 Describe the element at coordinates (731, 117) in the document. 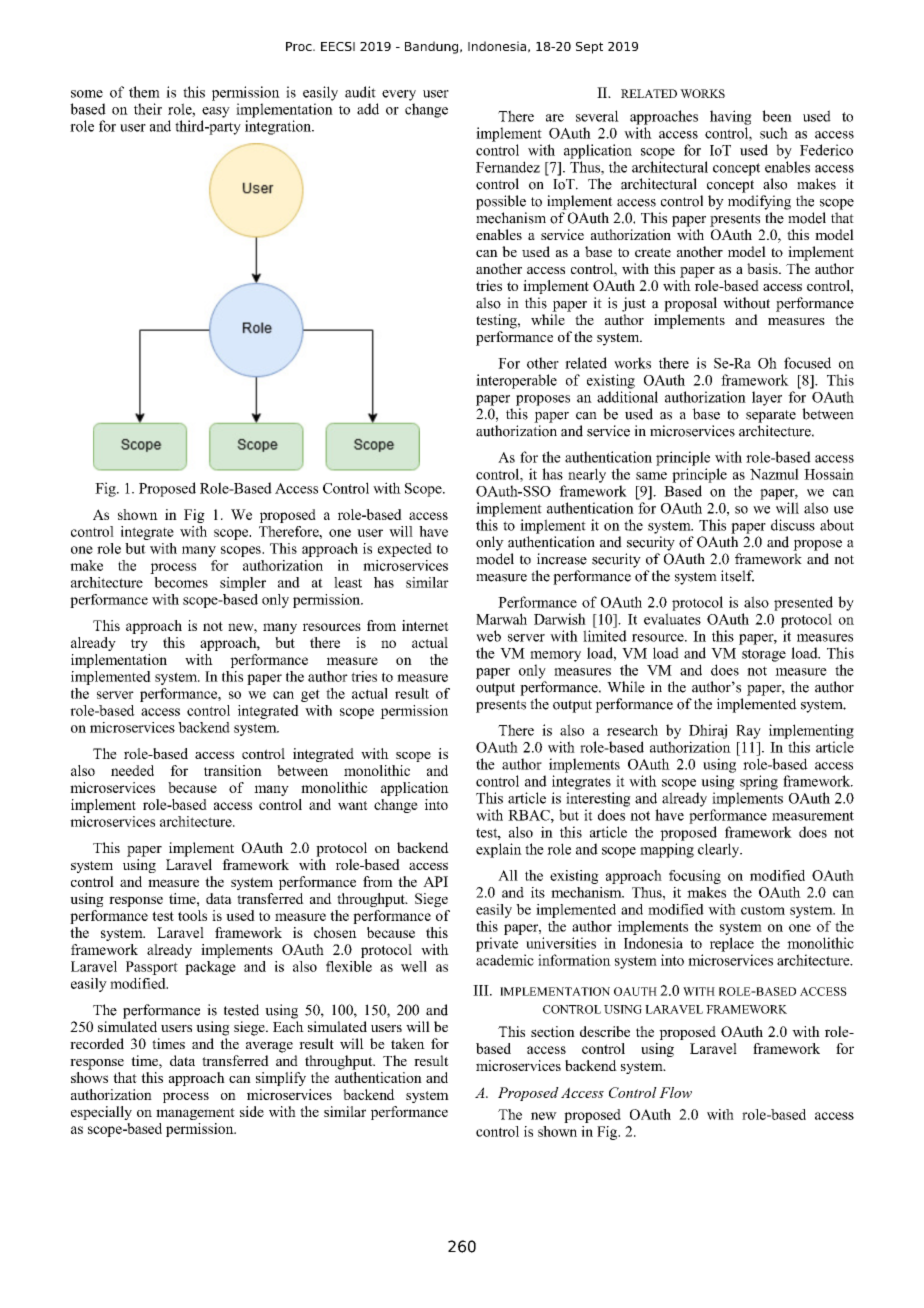

I see `having` at that location.
